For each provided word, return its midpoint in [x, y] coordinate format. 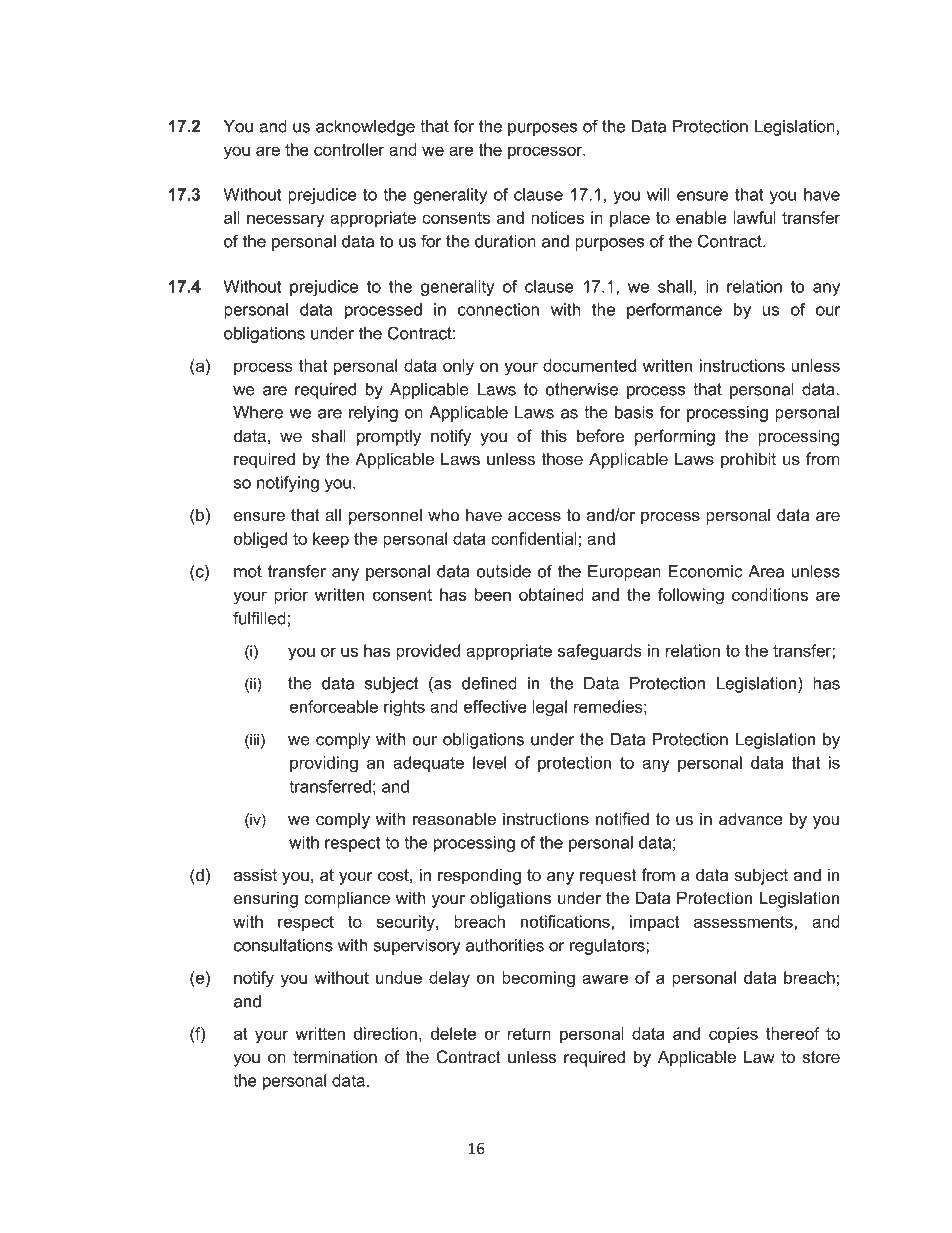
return [529, 1034]
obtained [551, 594]
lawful [755, 217]
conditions [770, 594]
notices [557, 217]
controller [349, 149]
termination [335, 1057]
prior [291, 596]
